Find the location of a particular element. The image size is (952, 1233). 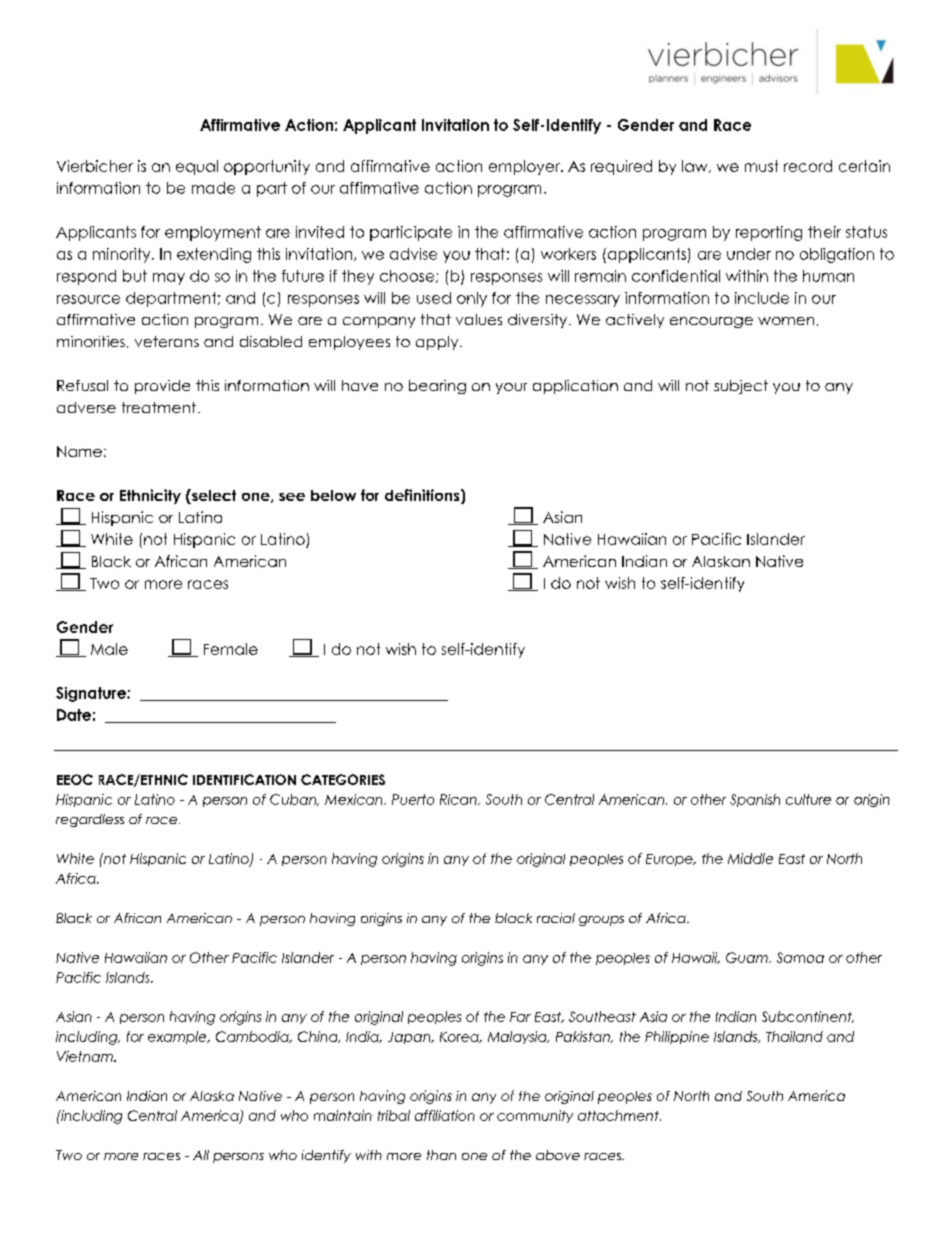

must is located at coordinates (761, 166).
